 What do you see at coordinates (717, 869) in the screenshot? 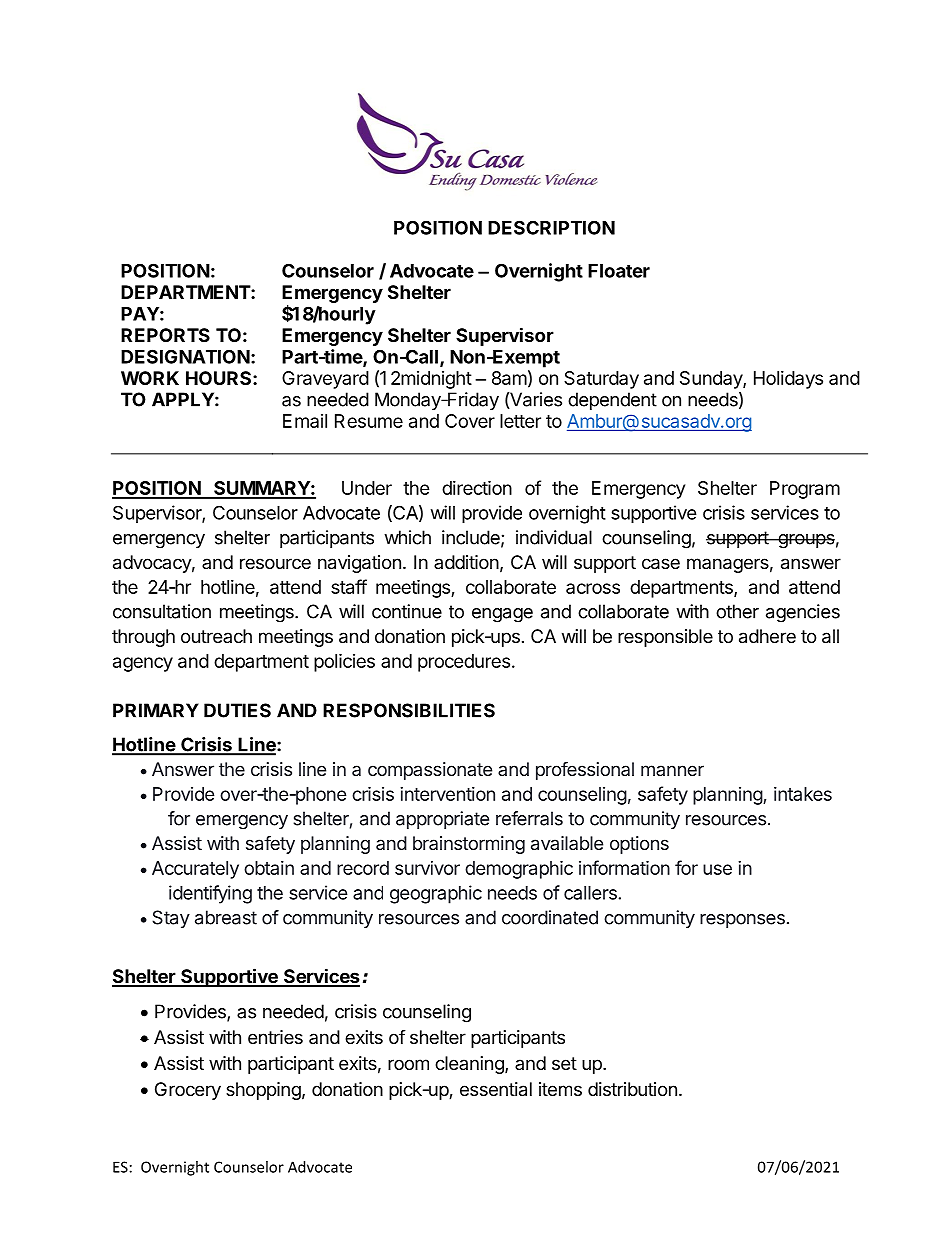
I see `use` at bounding box center [717, 869].
